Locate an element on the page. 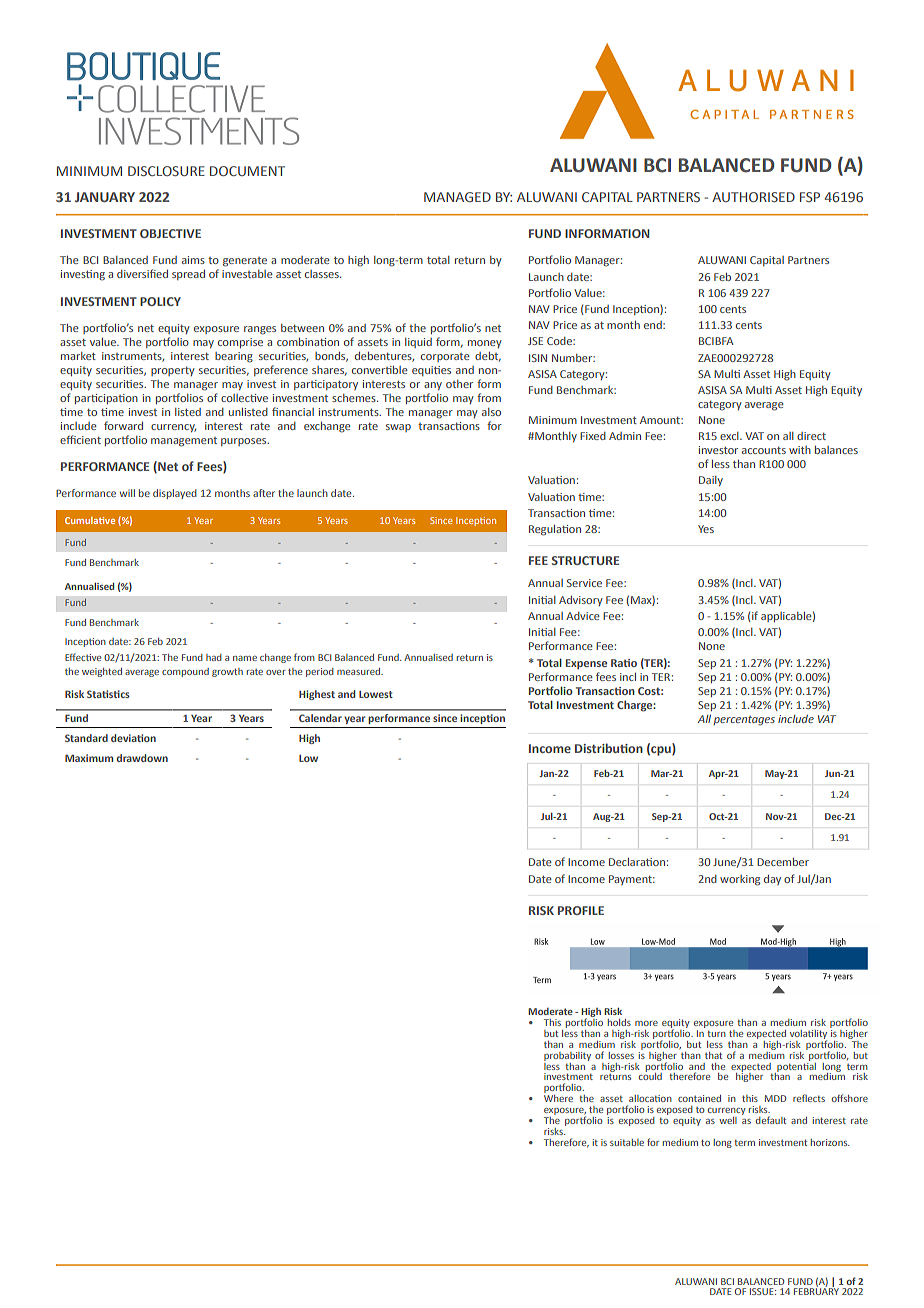 Image resolution: width=924 pixels, height=1308 pixels. OBJECTIVE is located at coordinates (170, 233).
